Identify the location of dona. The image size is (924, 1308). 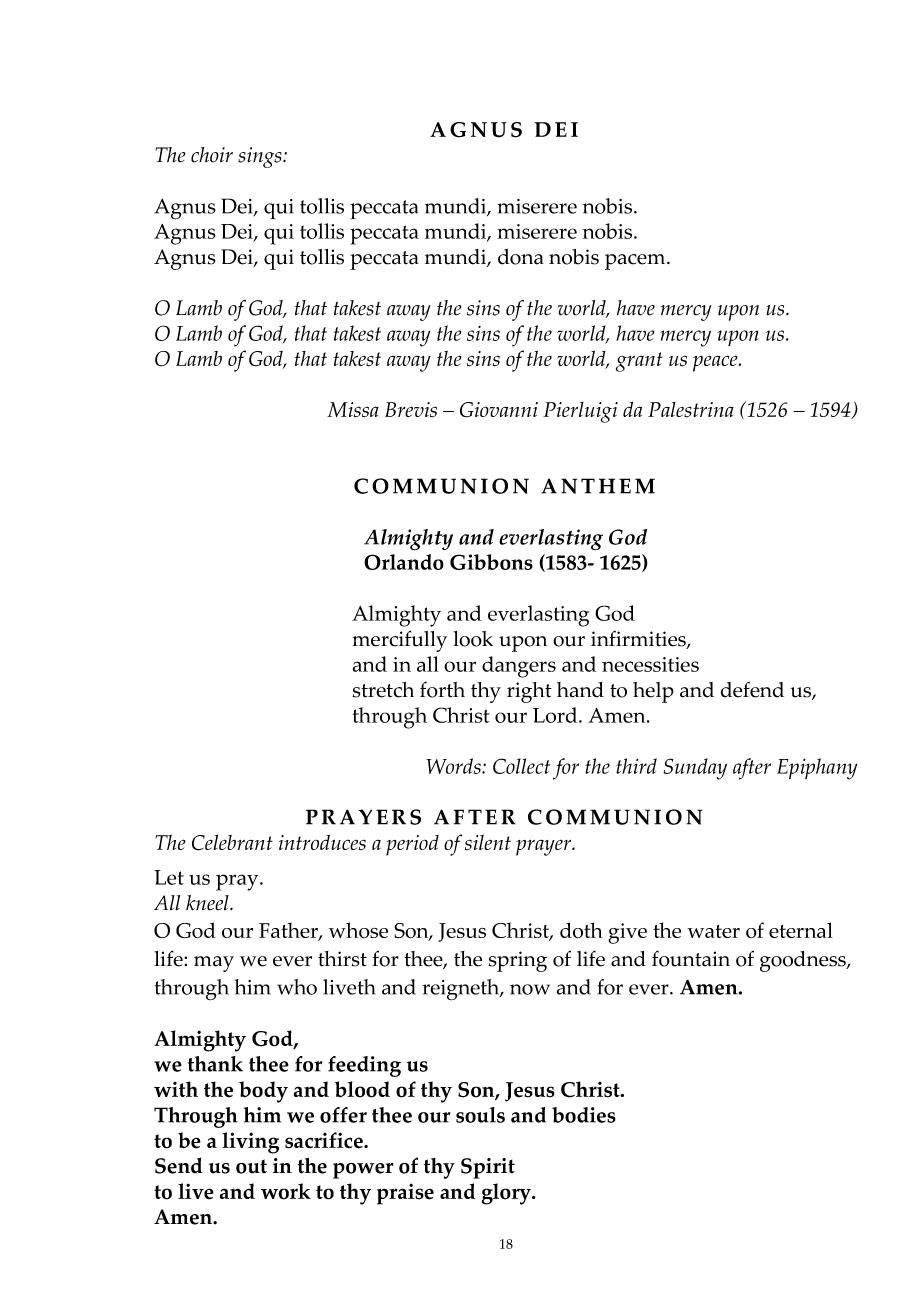
(521, 257).
